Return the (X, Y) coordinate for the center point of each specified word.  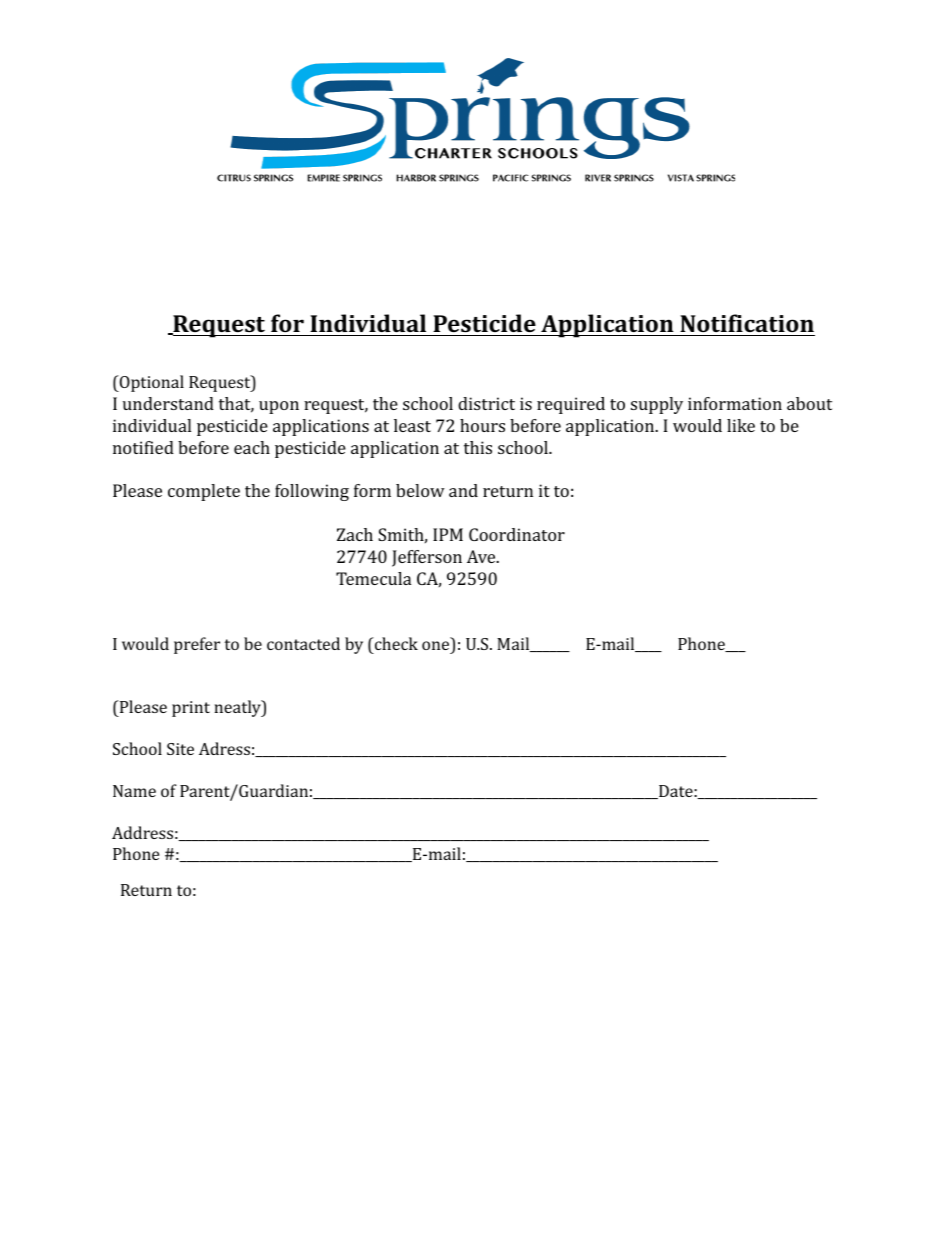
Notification (747, 323)
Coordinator (517, 534)
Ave (482, 556)
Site (180, 749)
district (486, 403)
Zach (355, 534)
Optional (150, 383)
